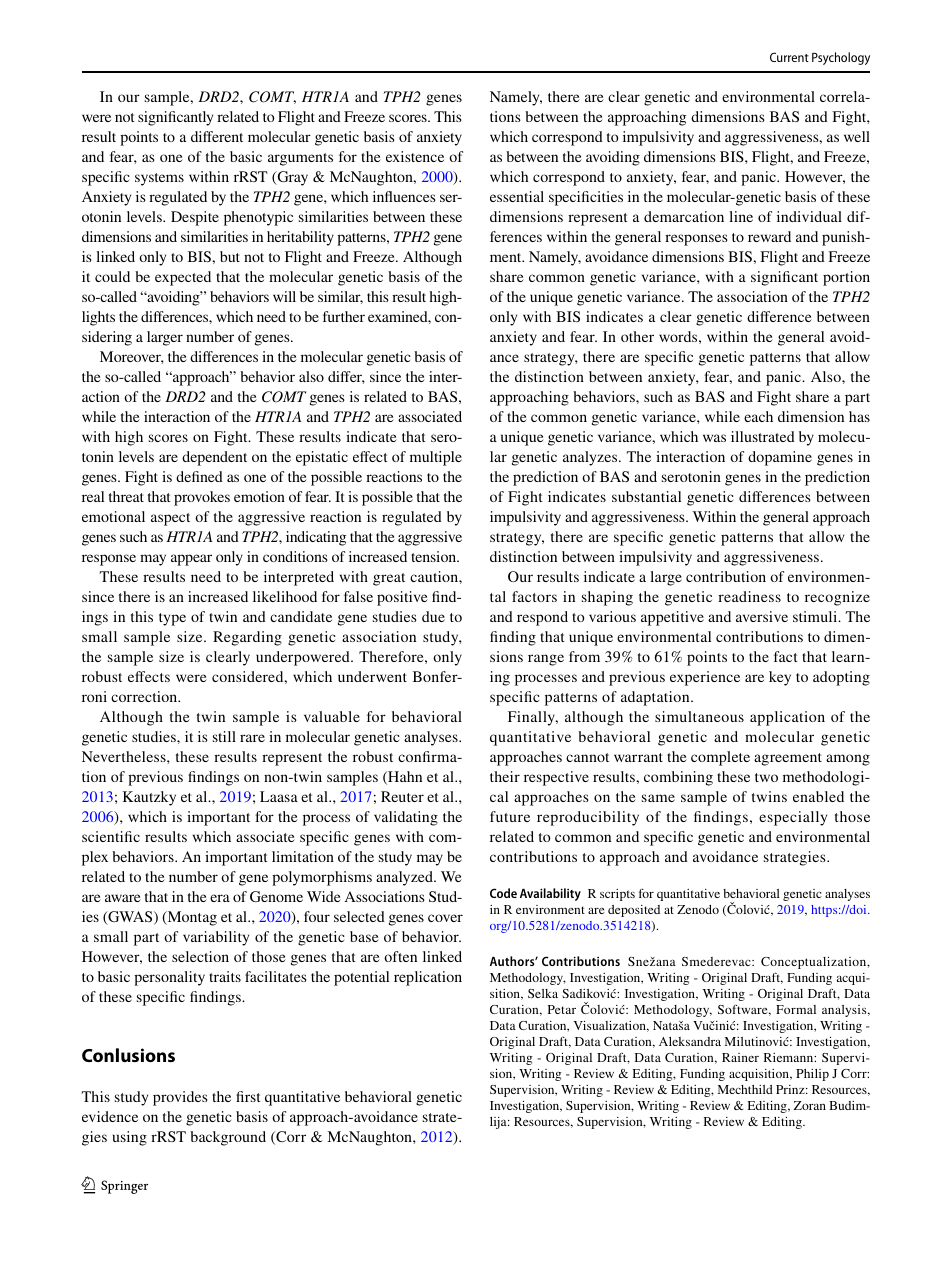 Image resolution: width=952 pixels, height=1265 pixels. I want to click on provides, so click(180, 1098).
